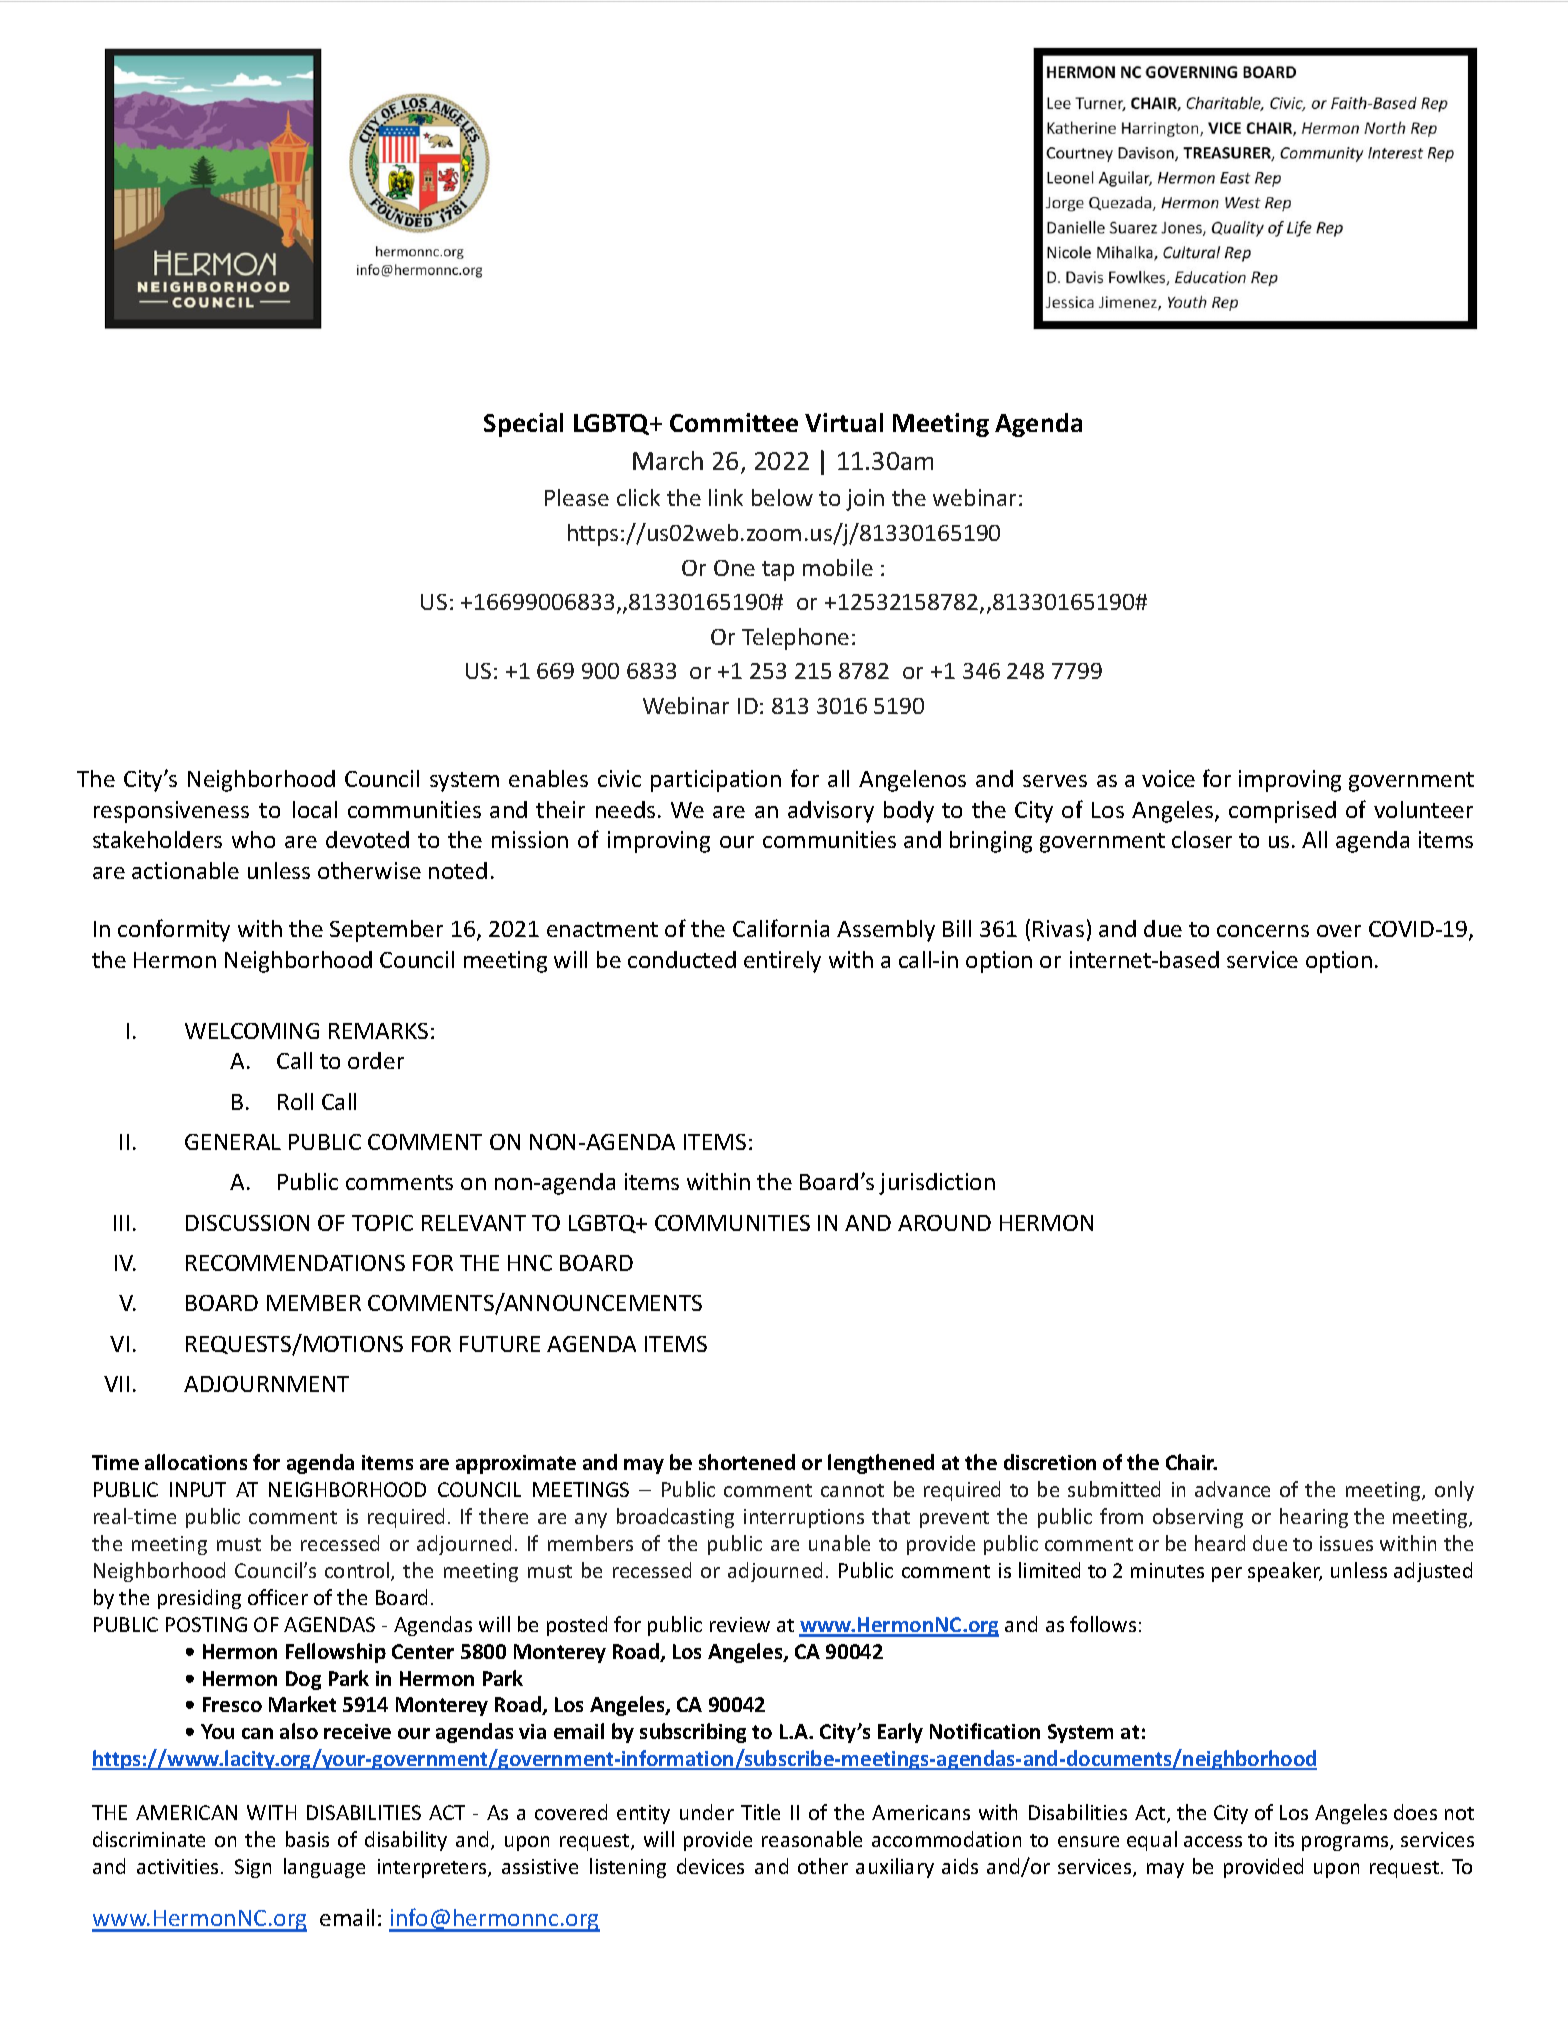  I want to click on its, so click(1284, 1839).
